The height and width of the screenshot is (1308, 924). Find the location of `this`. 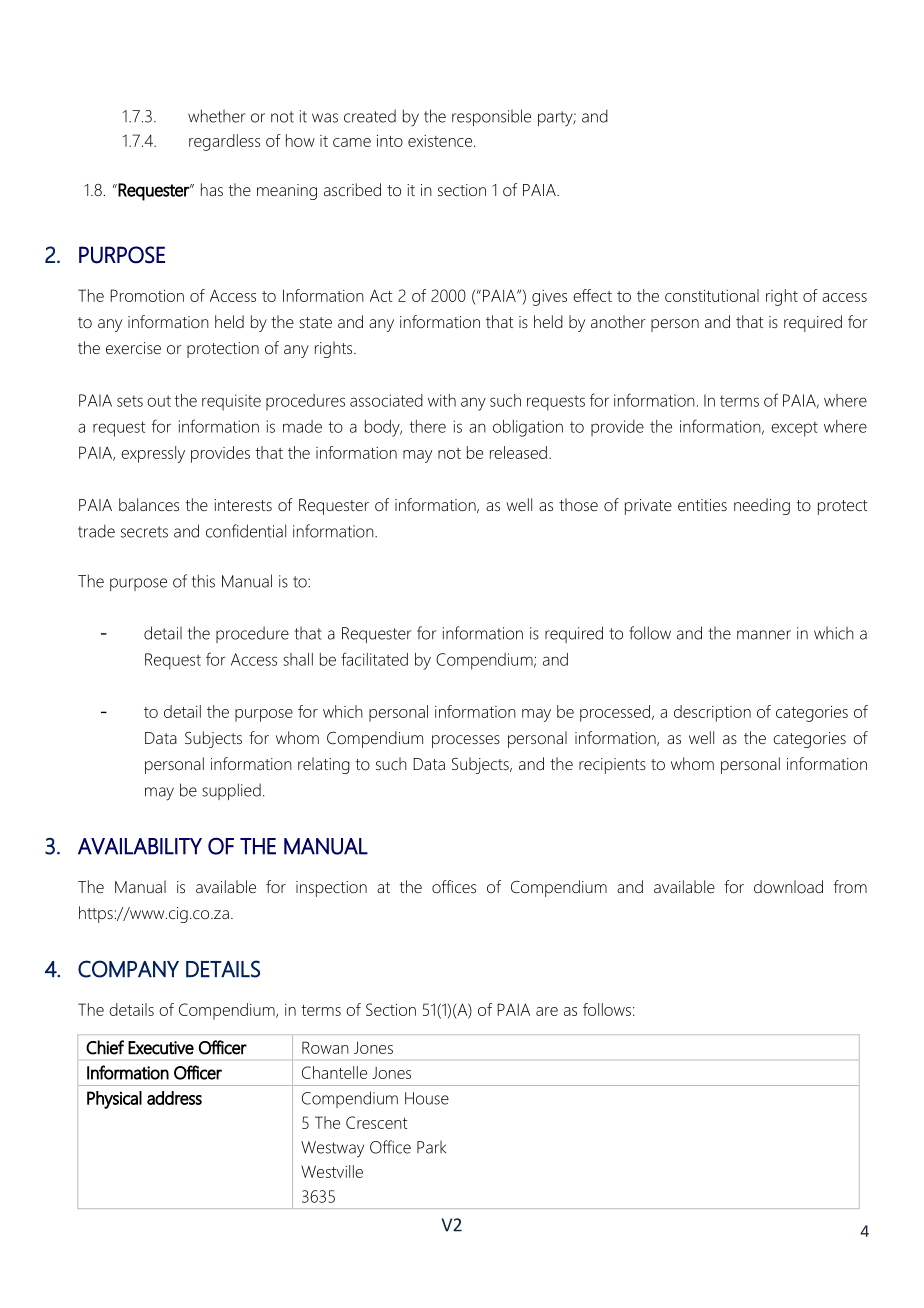

this is located at coordinates (203, 581).
